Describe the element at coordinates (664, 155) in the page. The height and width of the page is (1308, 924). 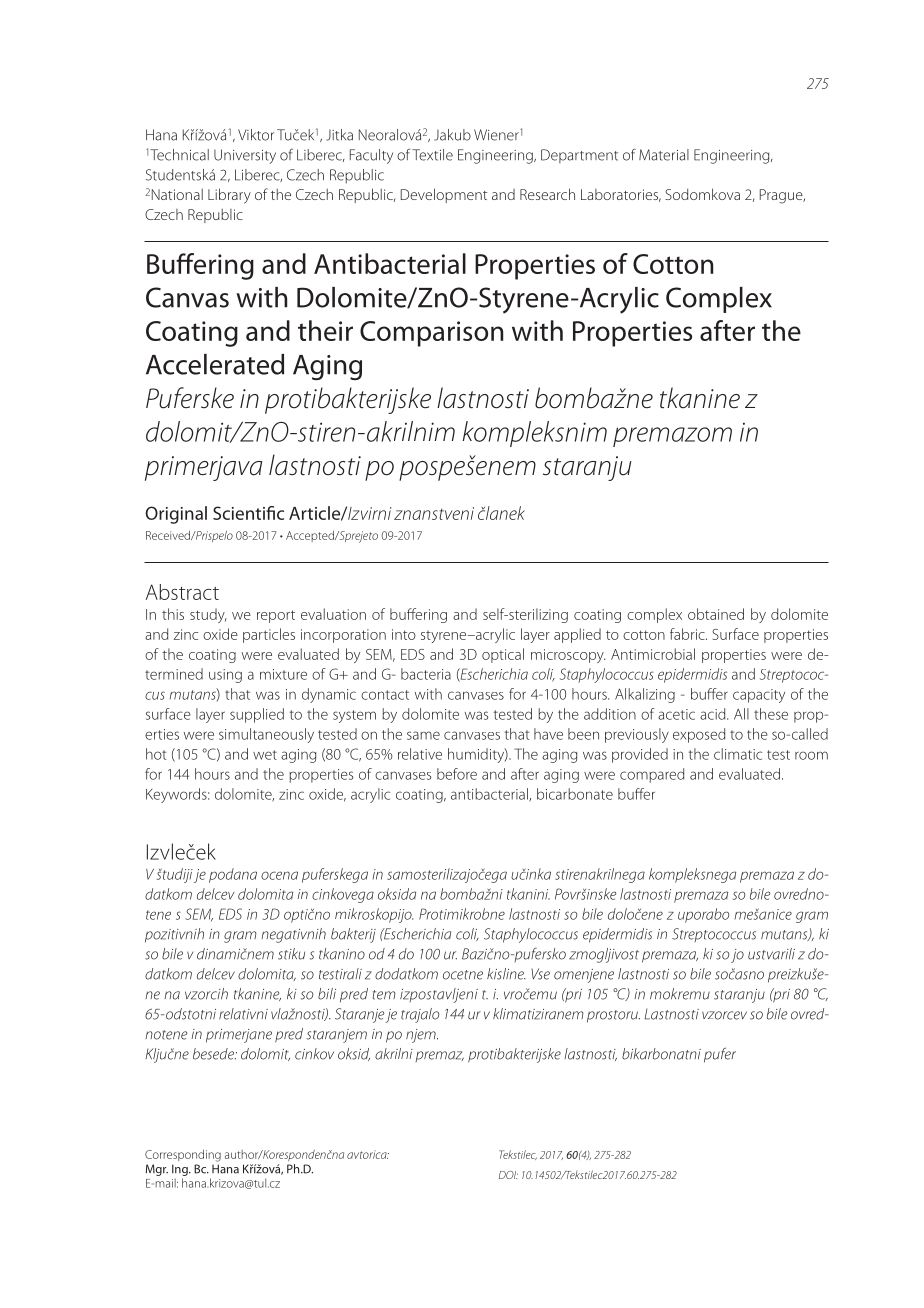
I see `Material` at that location.
